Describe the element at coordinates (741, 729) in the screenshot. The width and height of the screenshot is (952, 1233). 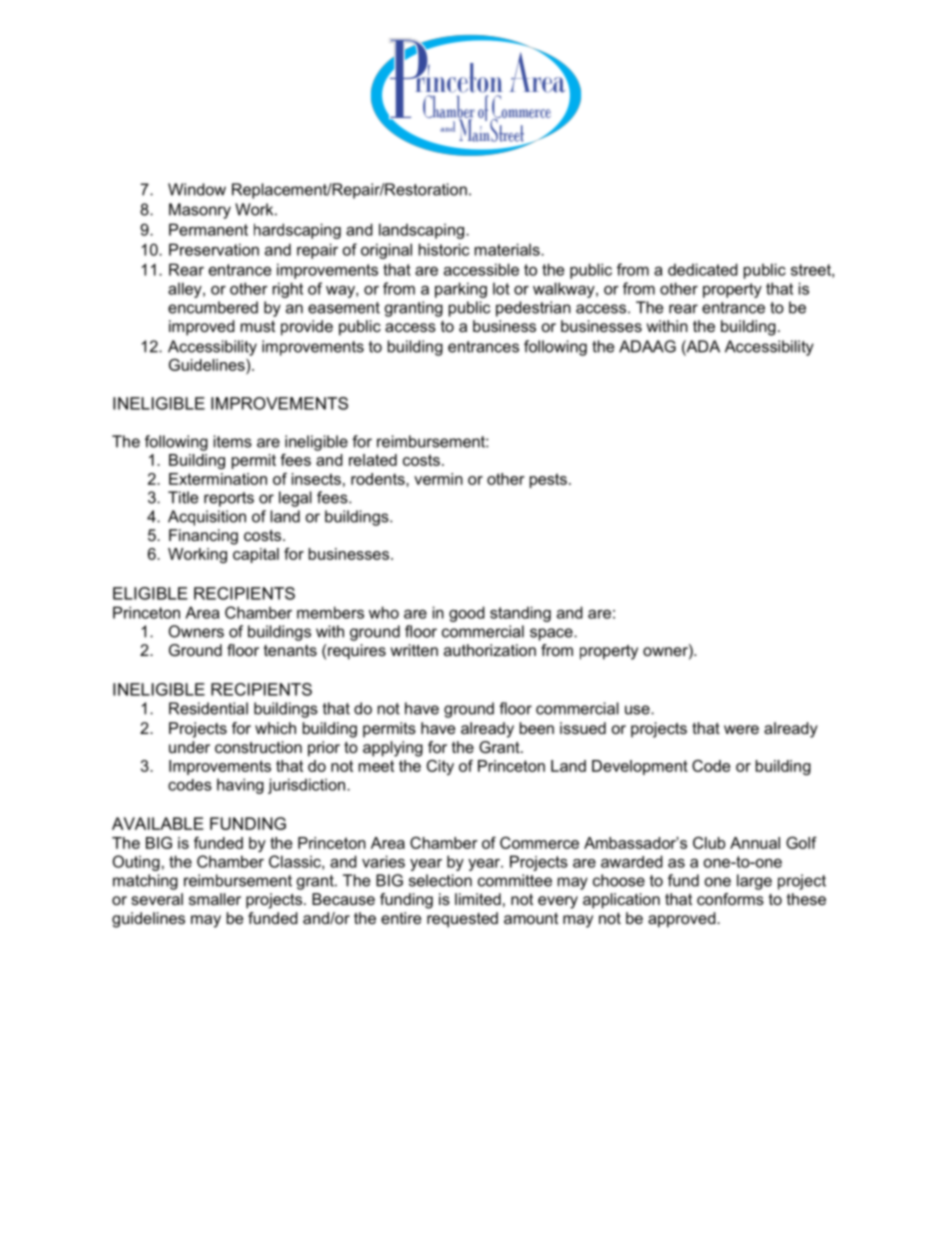
I see `were` at that location.
